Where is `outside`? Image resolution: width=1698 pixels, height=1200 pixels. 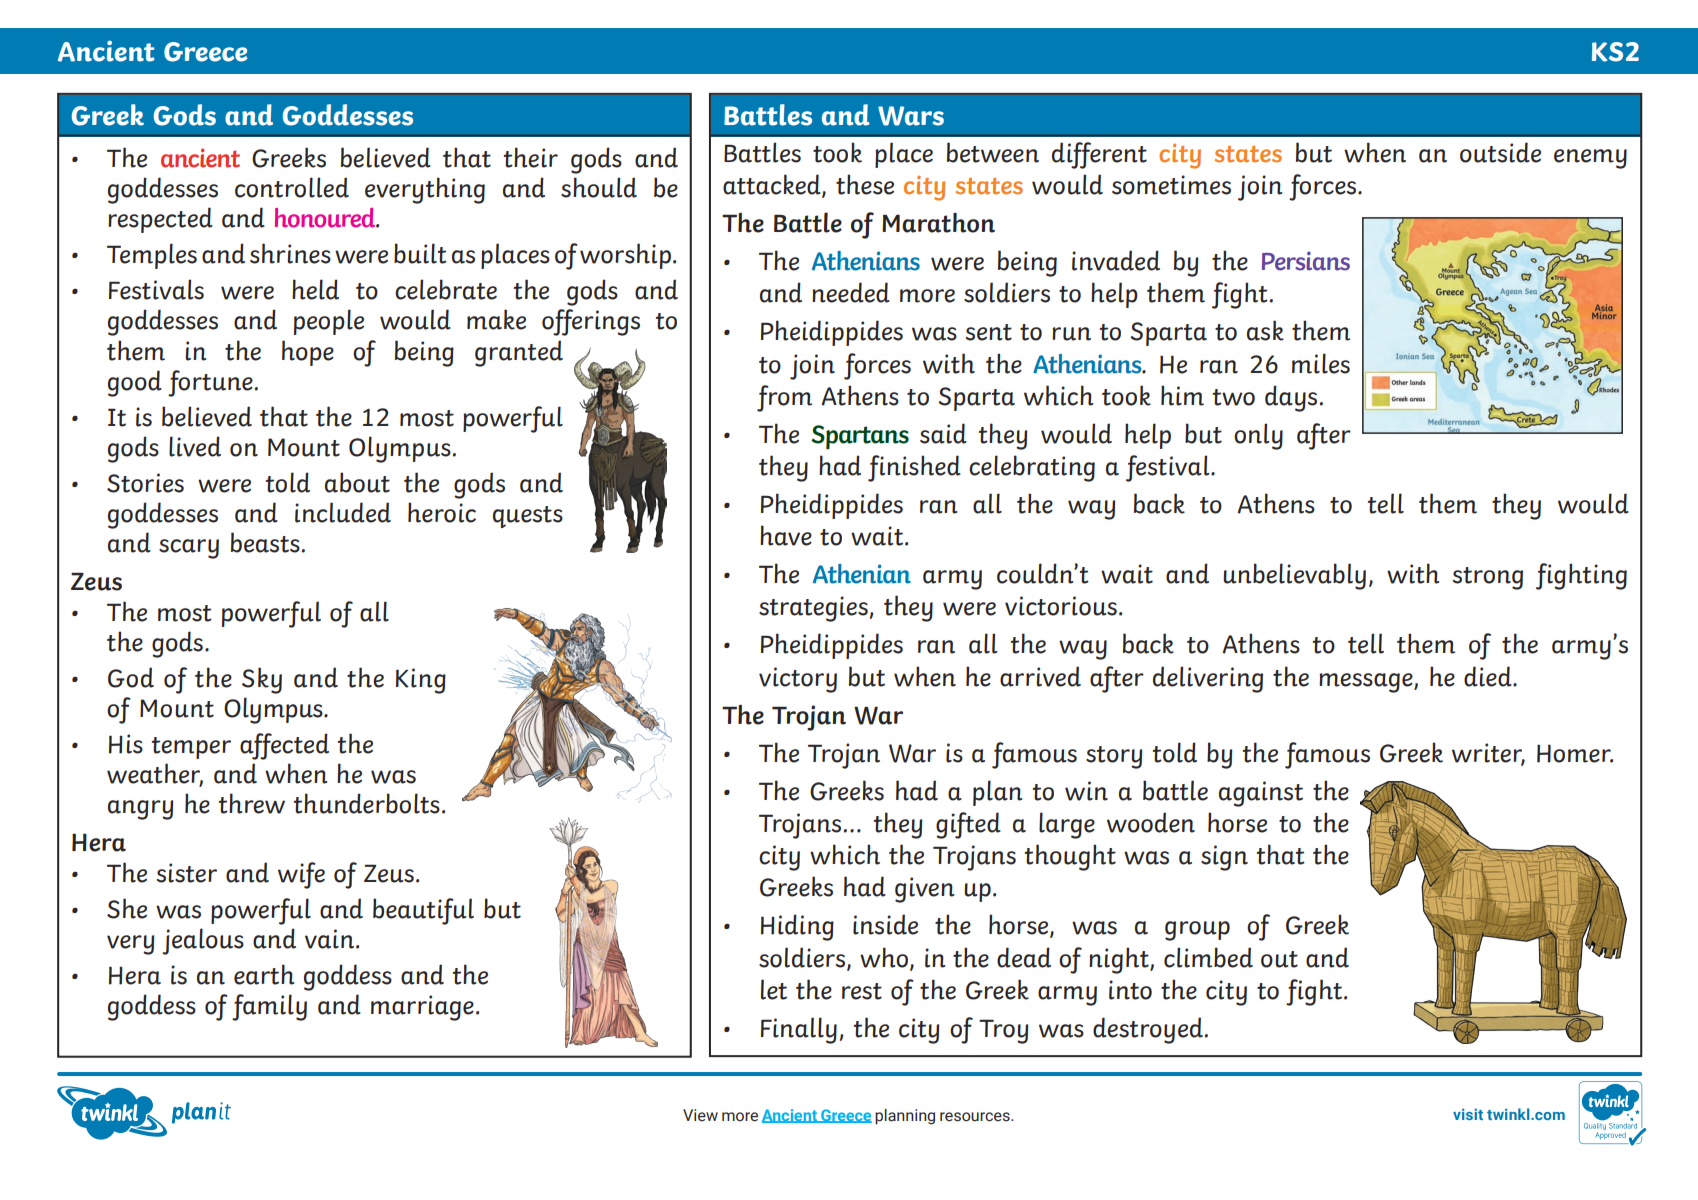 outside is located at coordinates (1500, 152).
